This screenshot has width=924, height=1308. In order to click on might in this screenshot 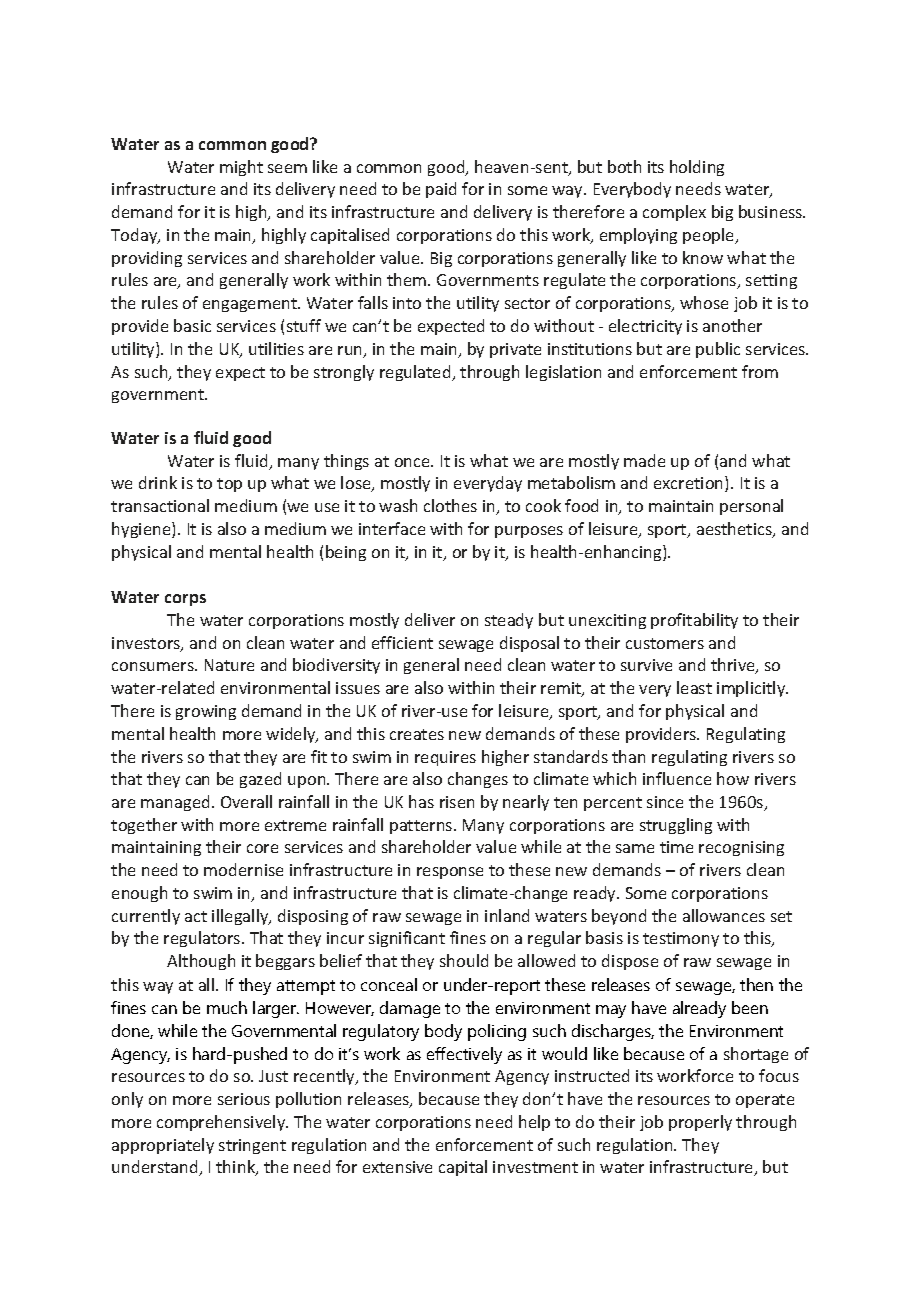, I will do `click(241, 168)`.
